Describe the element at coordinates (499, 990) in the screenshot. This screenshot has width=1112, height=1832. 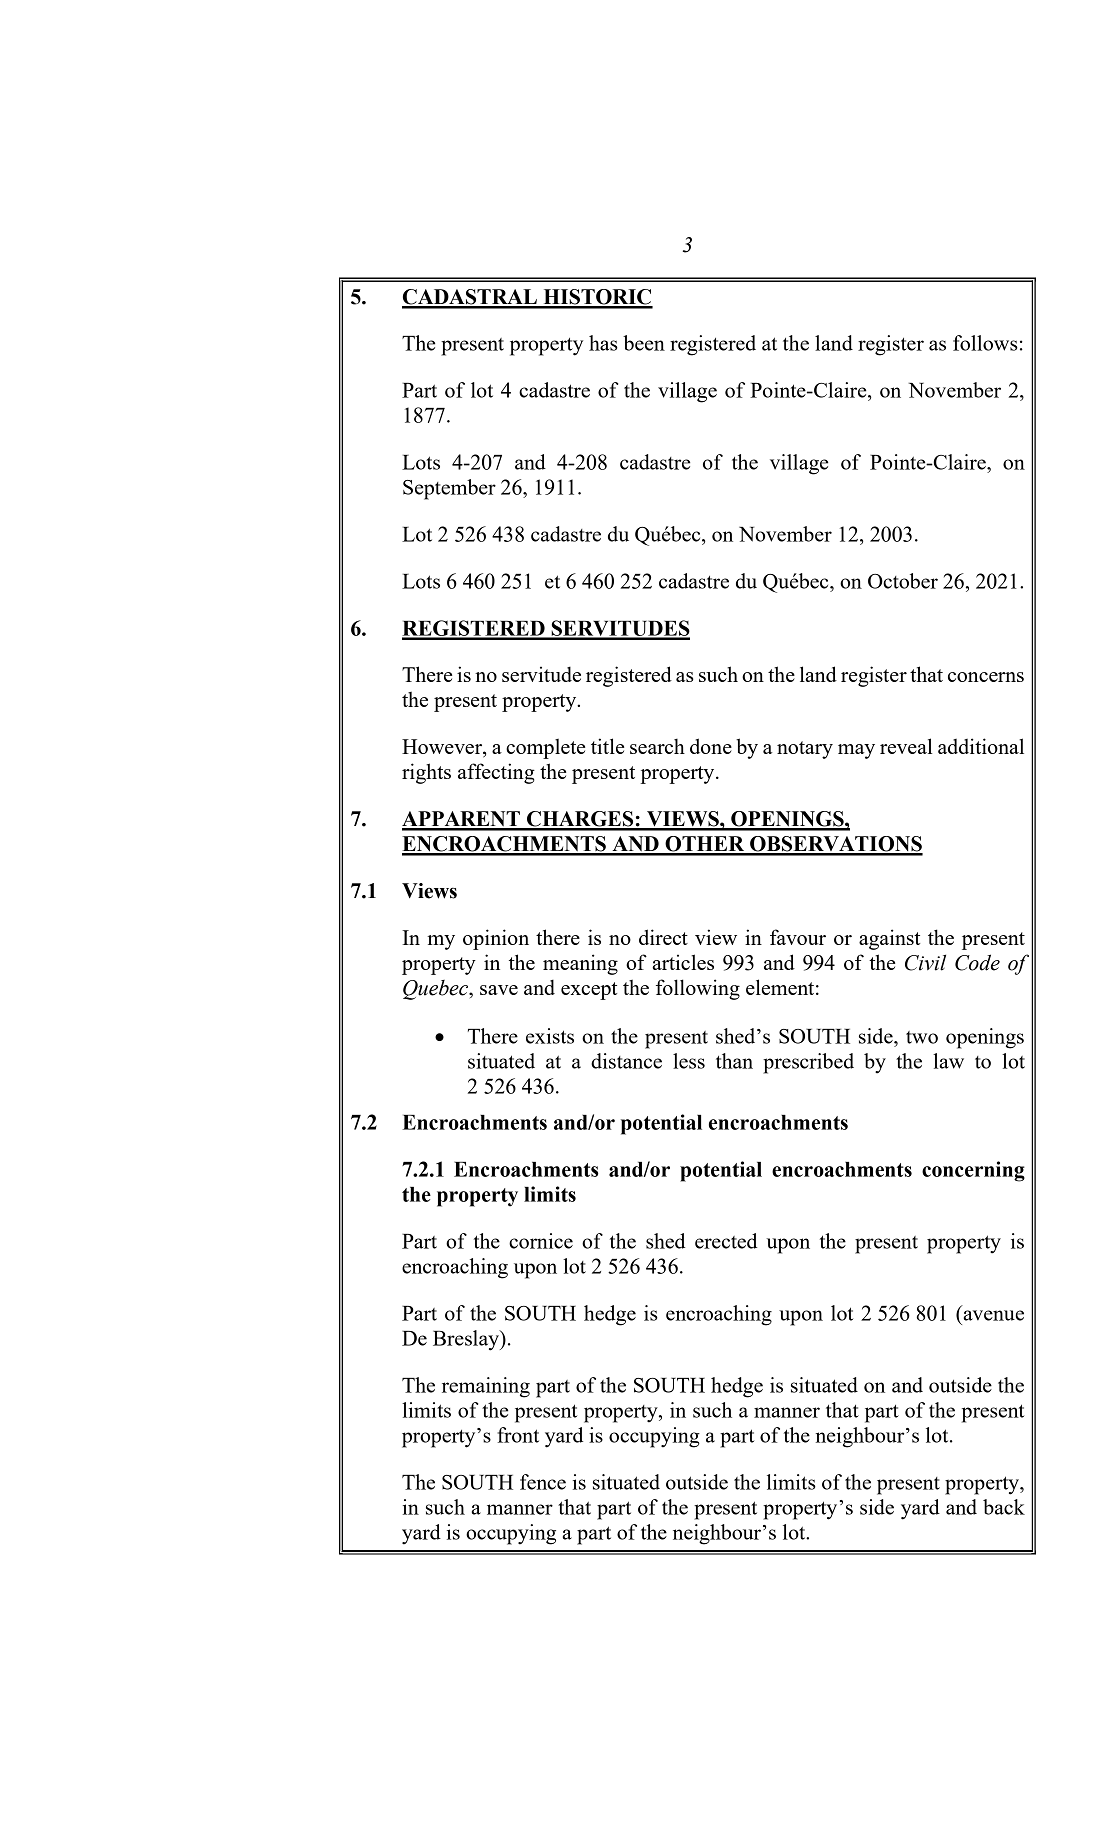
I see `save` at that location.
